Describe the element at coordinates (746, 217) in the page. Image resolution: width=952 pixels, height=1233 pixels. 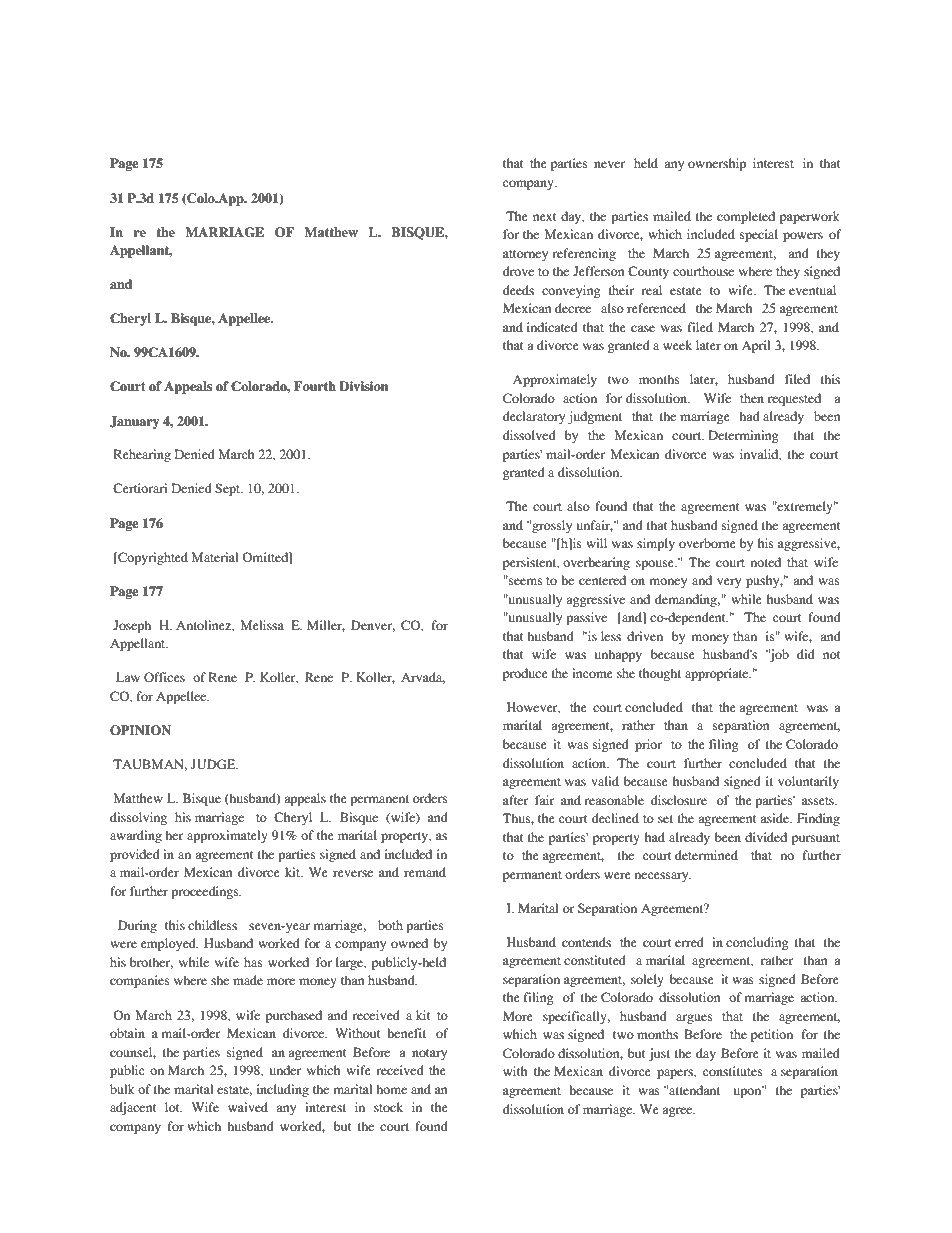
I see `completed` at that location.
